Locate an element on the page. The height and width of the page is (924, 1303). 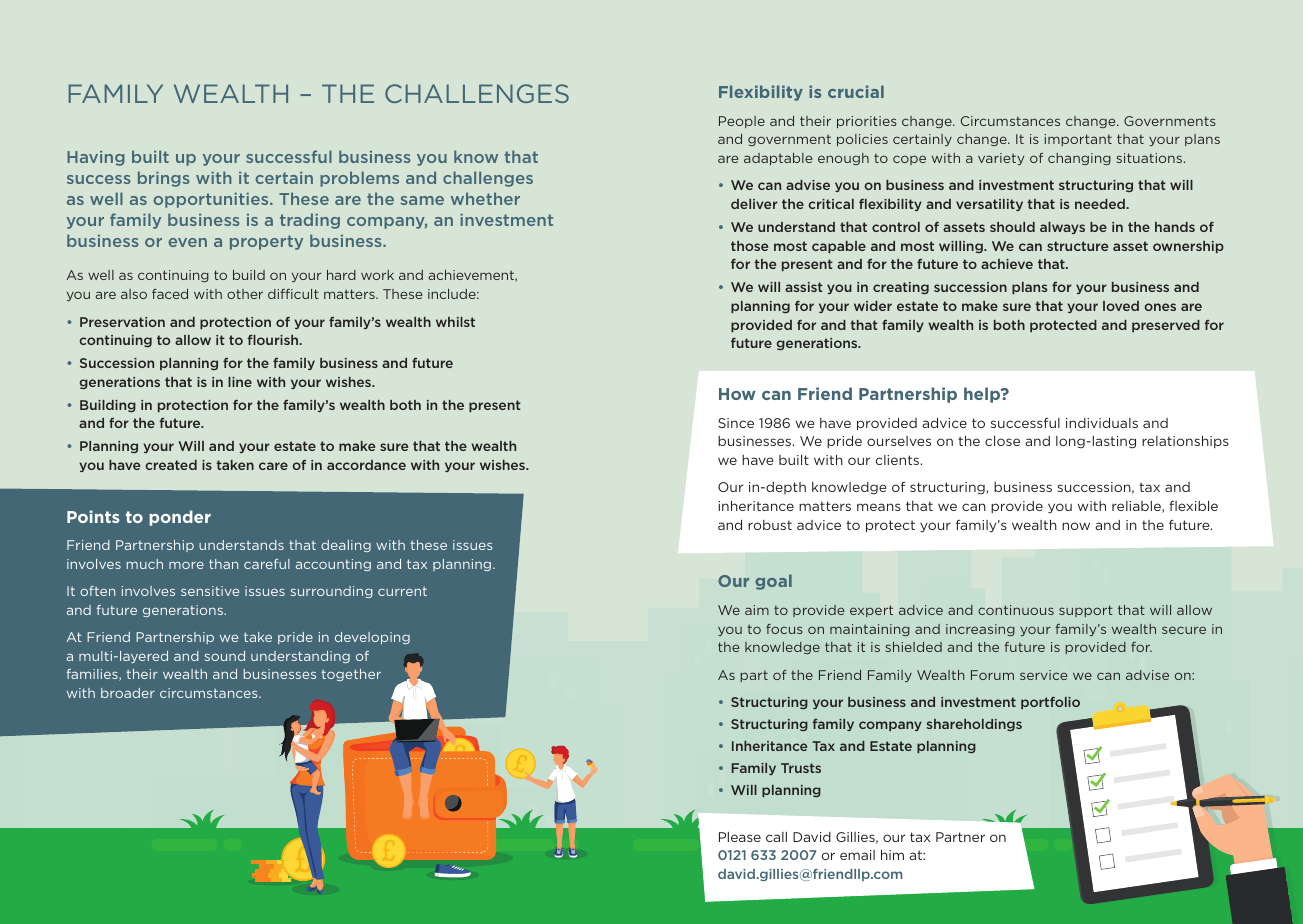
important is located at coordinates (1078, 140).
